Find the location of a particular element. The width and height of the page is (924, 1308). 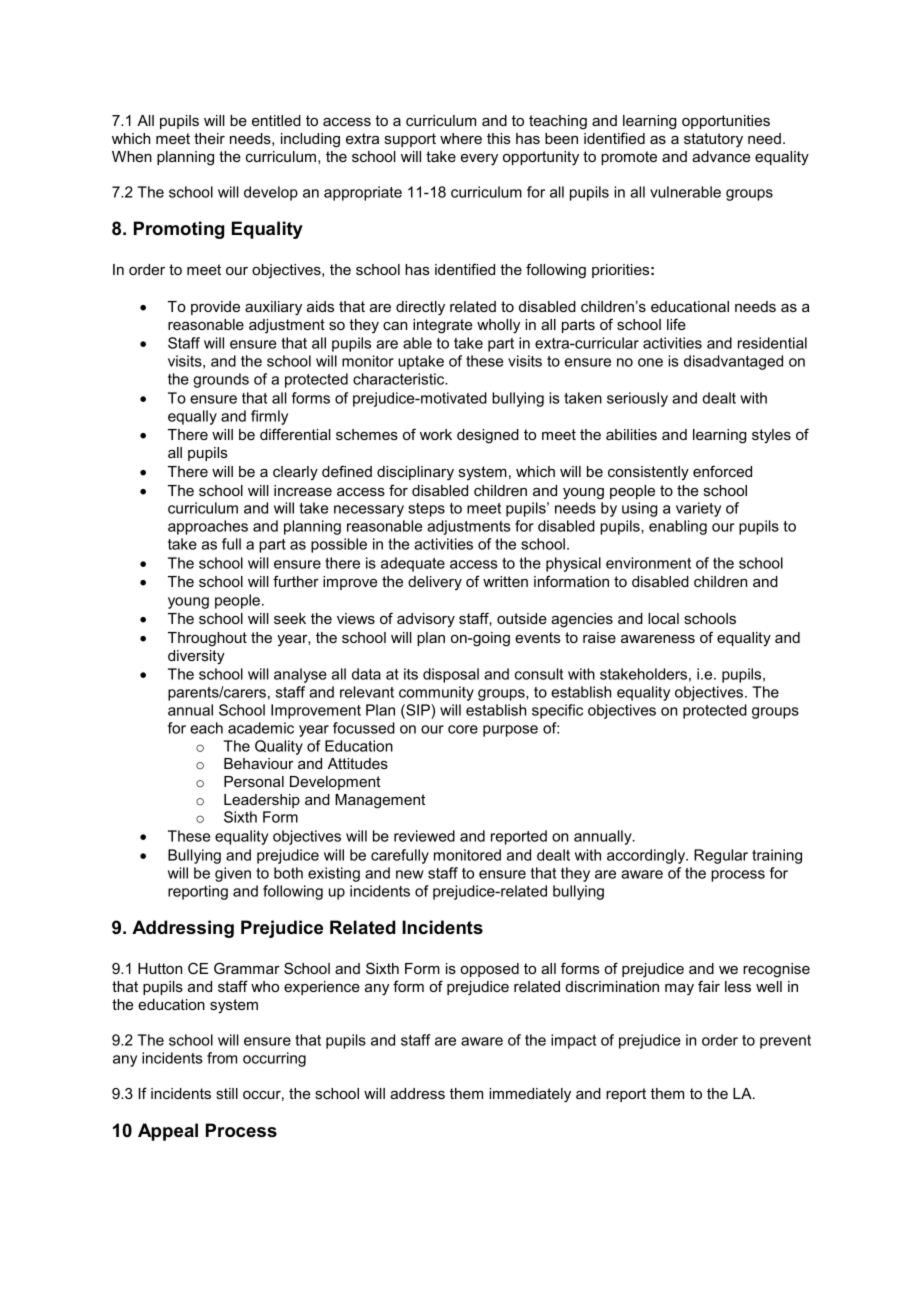

local is located at coordinates (663, 618).
